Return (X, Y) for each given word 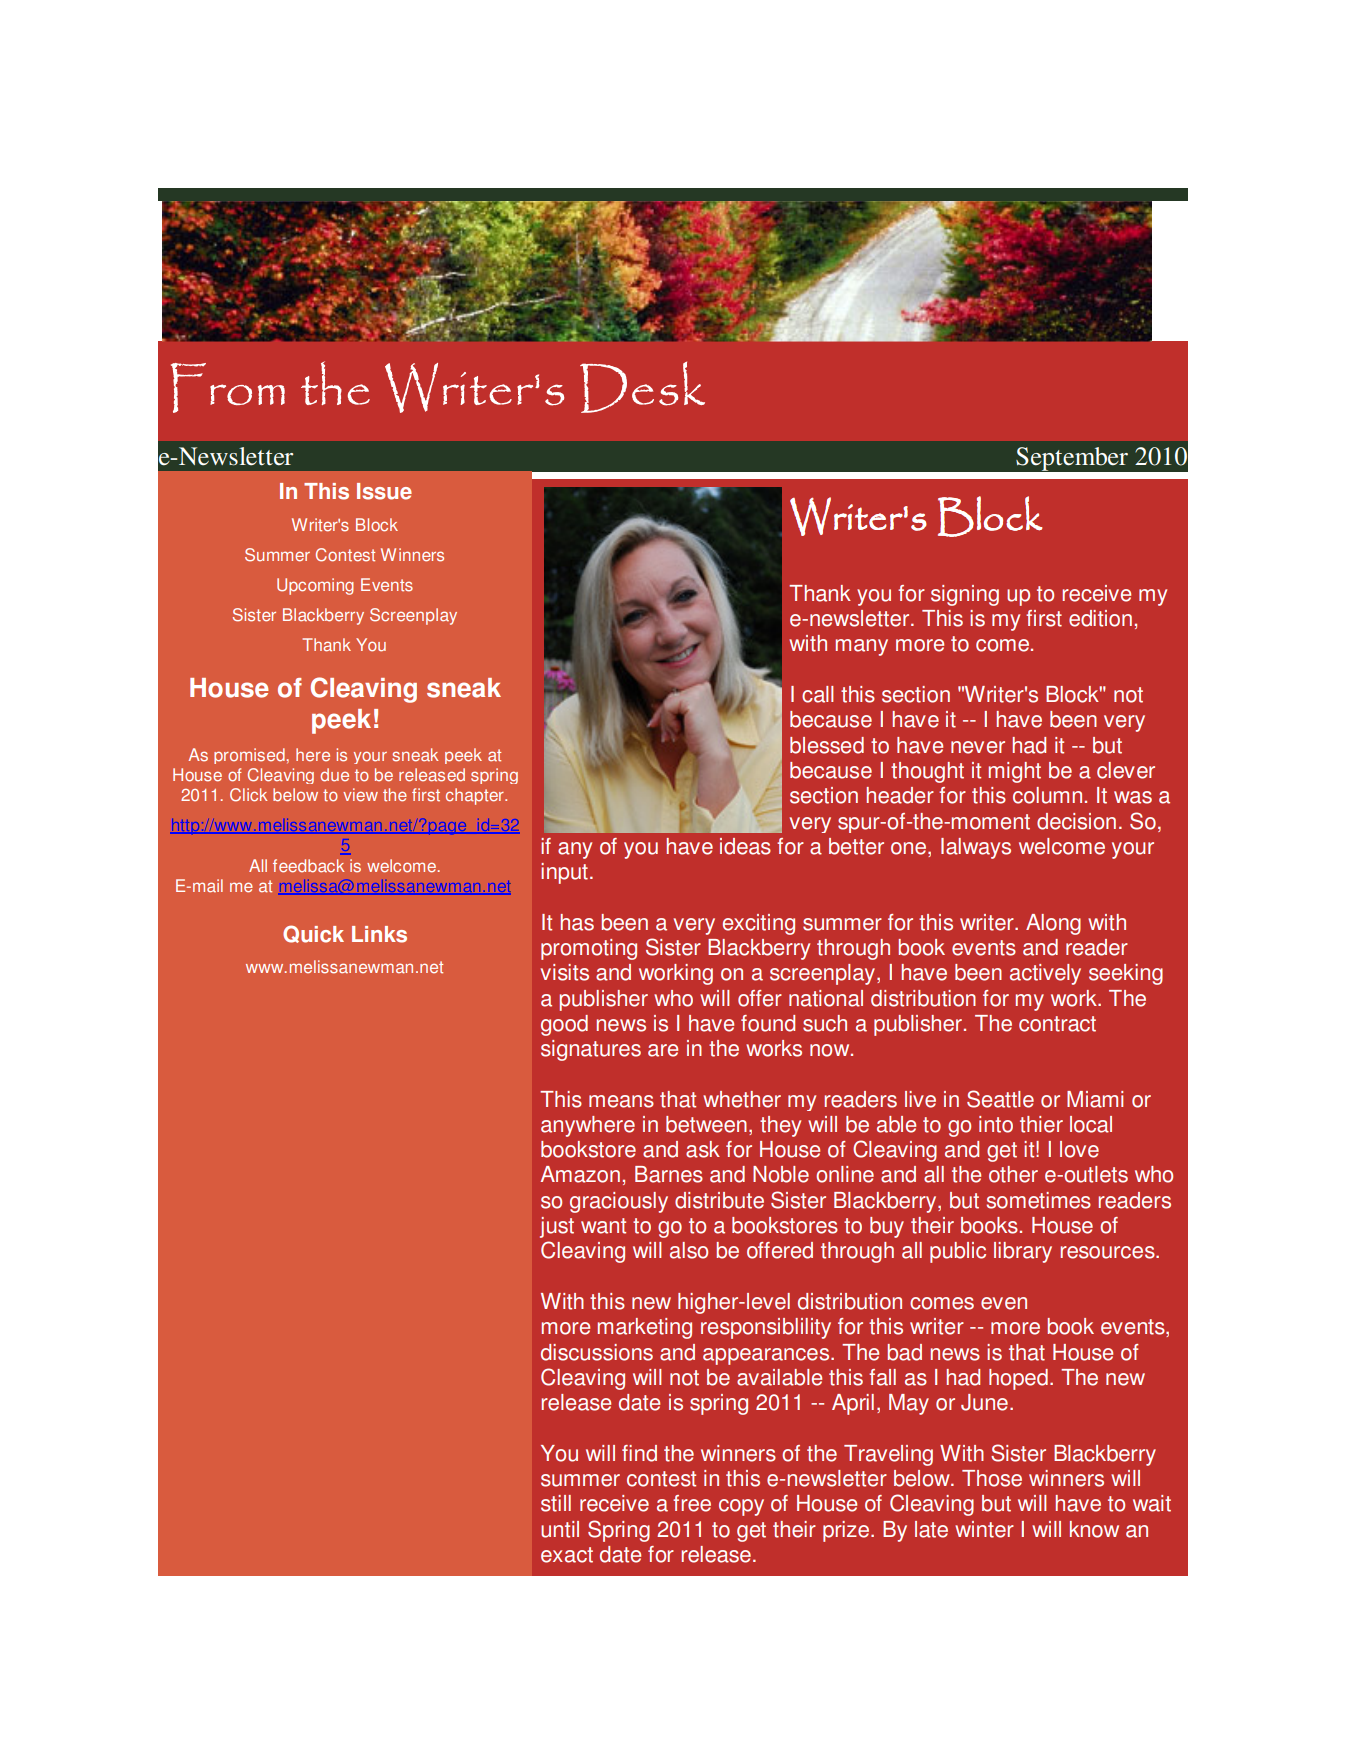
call (818, 694)
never (978, 747)
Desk (642, 387)
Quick (313, 934)
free (692, 1503)
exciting (759, 924)
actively (1045, 974)
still (556, 1503)
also (689, 1250)
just (557, 1227)
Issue (384, 491)
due (334, 775)
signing (965, 595)
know (1094, 1529)
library (1023, 1252)
